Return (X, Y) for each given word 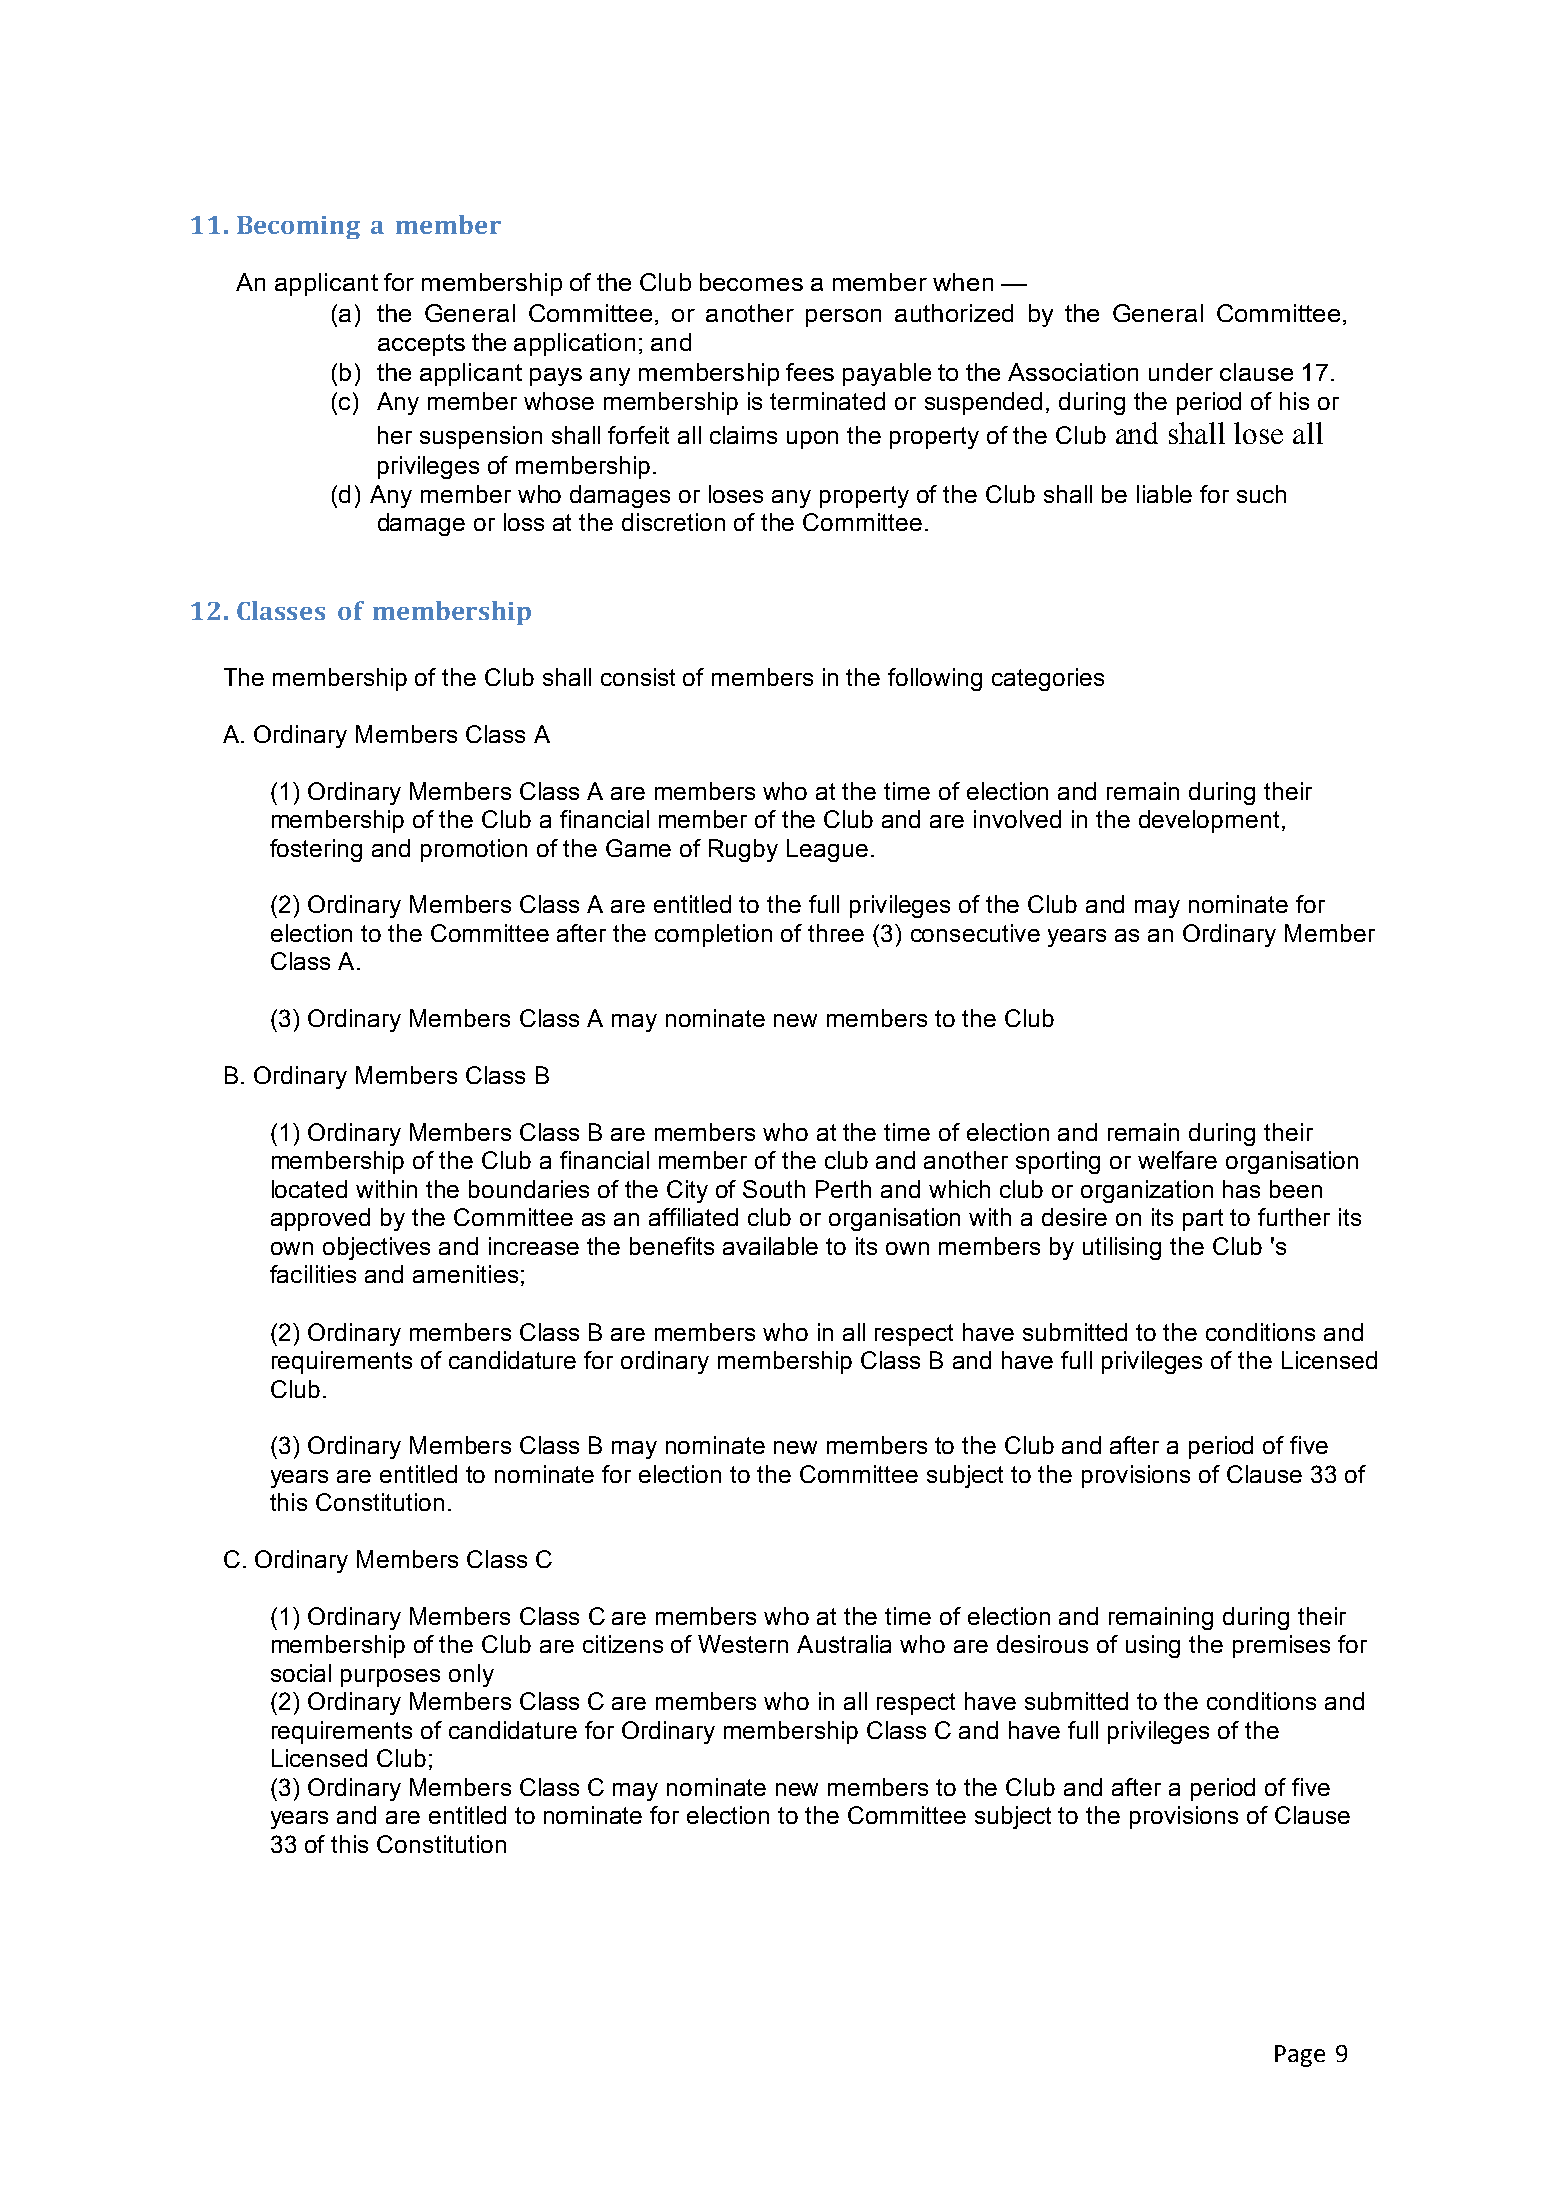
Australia (844, 1644)
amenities (465, 1274)
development (1209, 821)
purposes (390, 1678)
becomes (751, 282)
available (770, 1246)
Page (1300, 2056)
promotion (474, 850)
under (1181, 372)
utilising (1122, 1248)
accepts (421, 345)
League (827, 850)
